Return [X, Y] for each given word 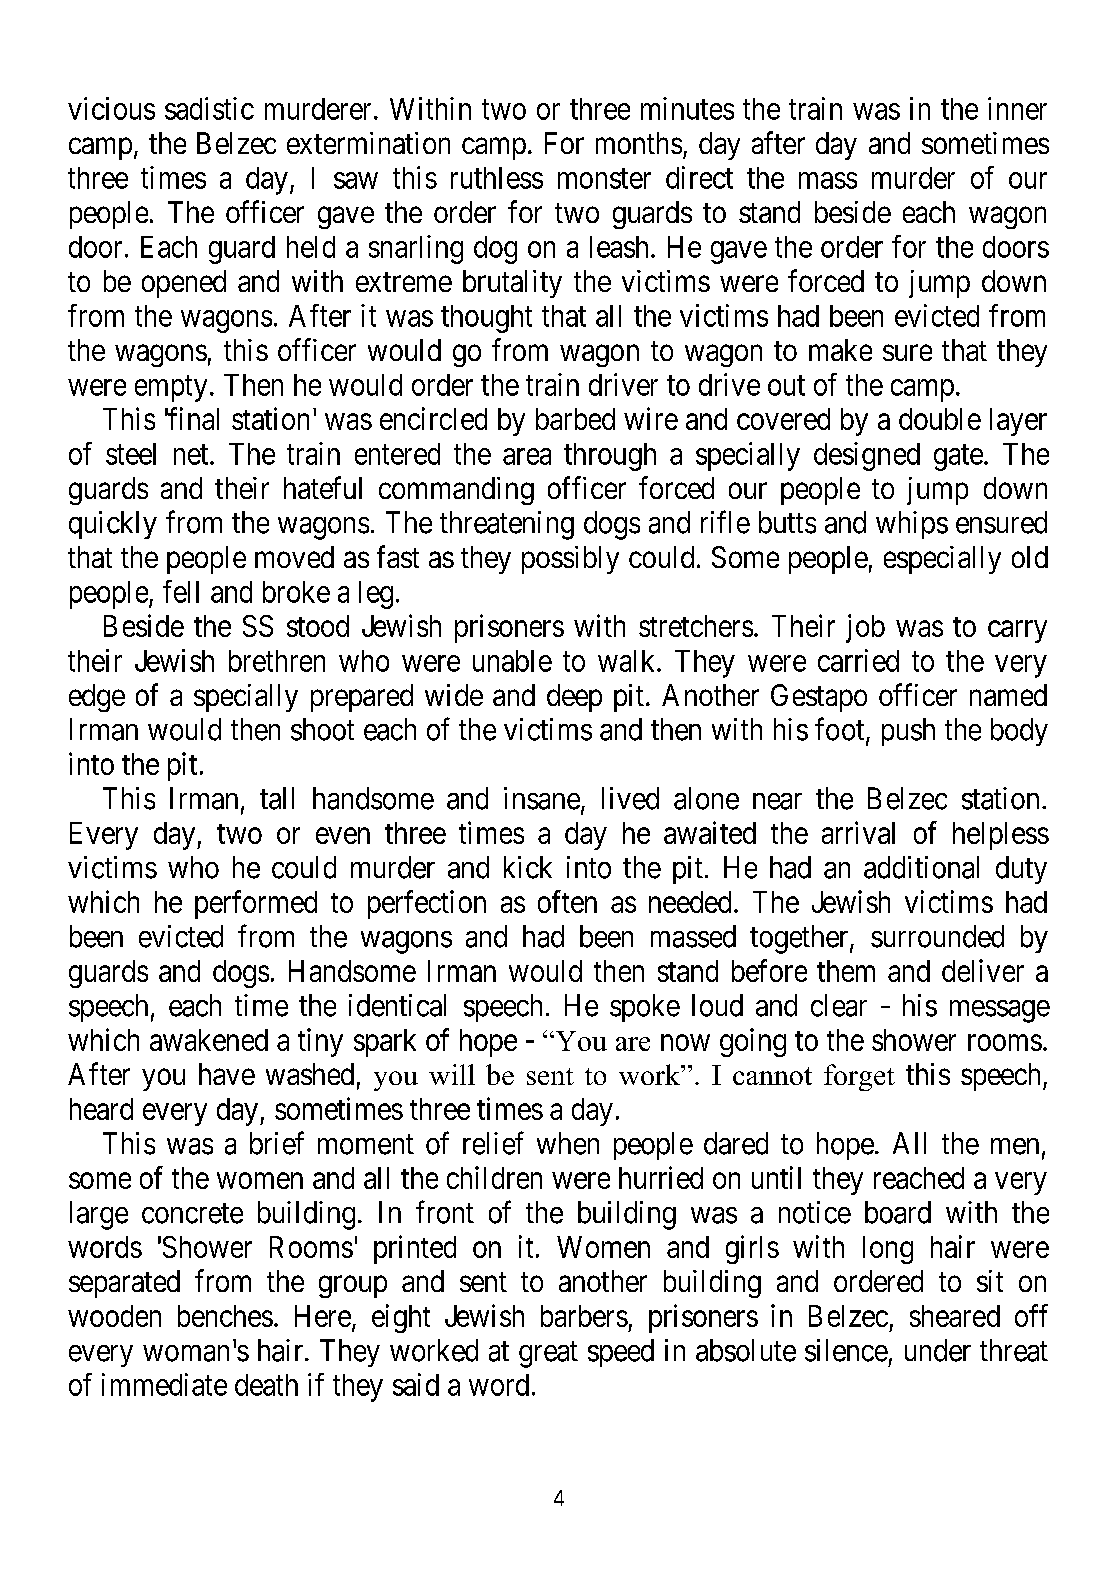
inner [1017, 108]
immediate [164, 1384]
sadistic [209, 108]
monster [604, 179]
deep [574, 698]
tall [277, 798]
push [908, 732]
